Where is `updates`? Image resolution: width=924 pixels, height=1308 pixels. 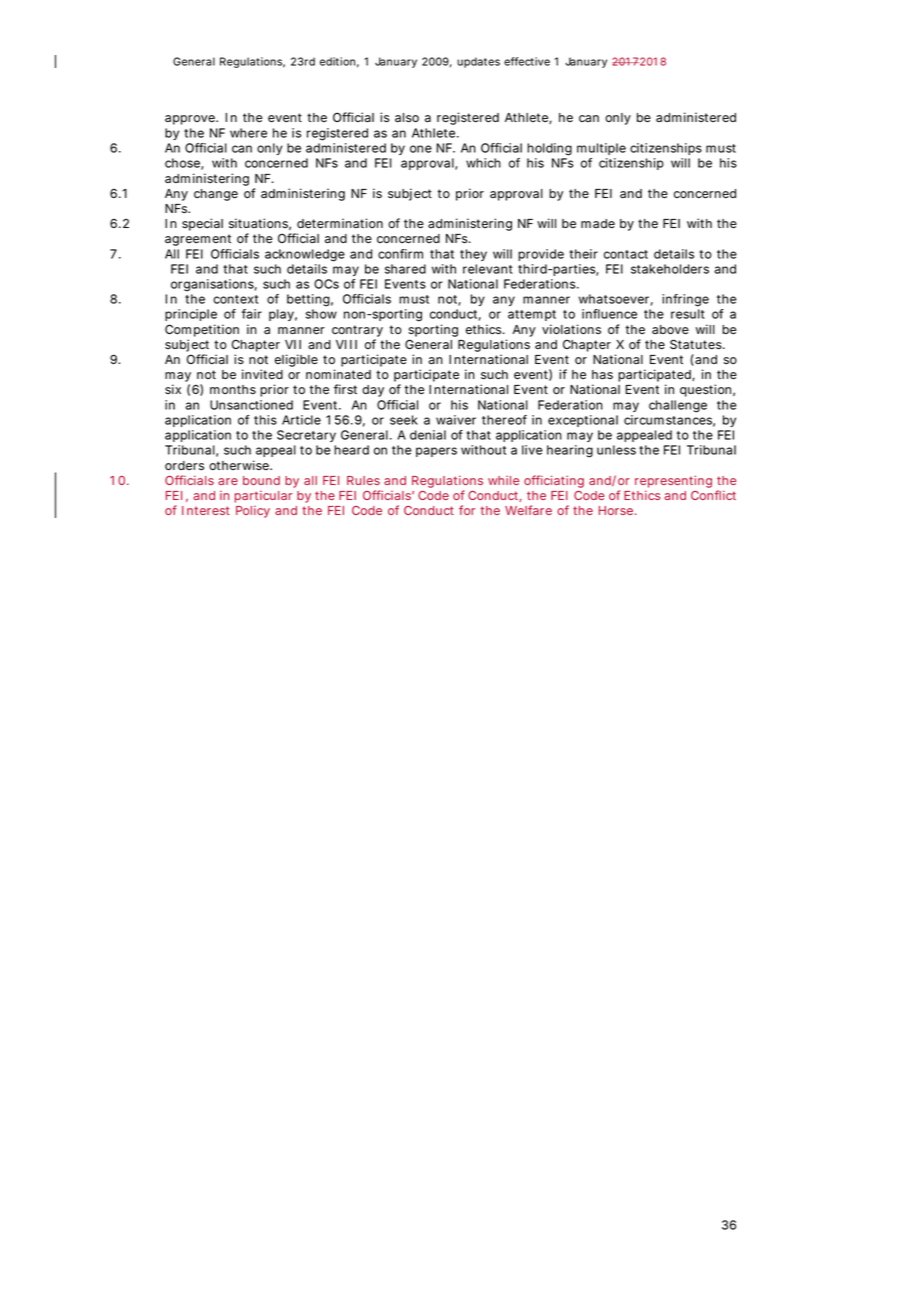
updates is located at coordinates (478, 62).
